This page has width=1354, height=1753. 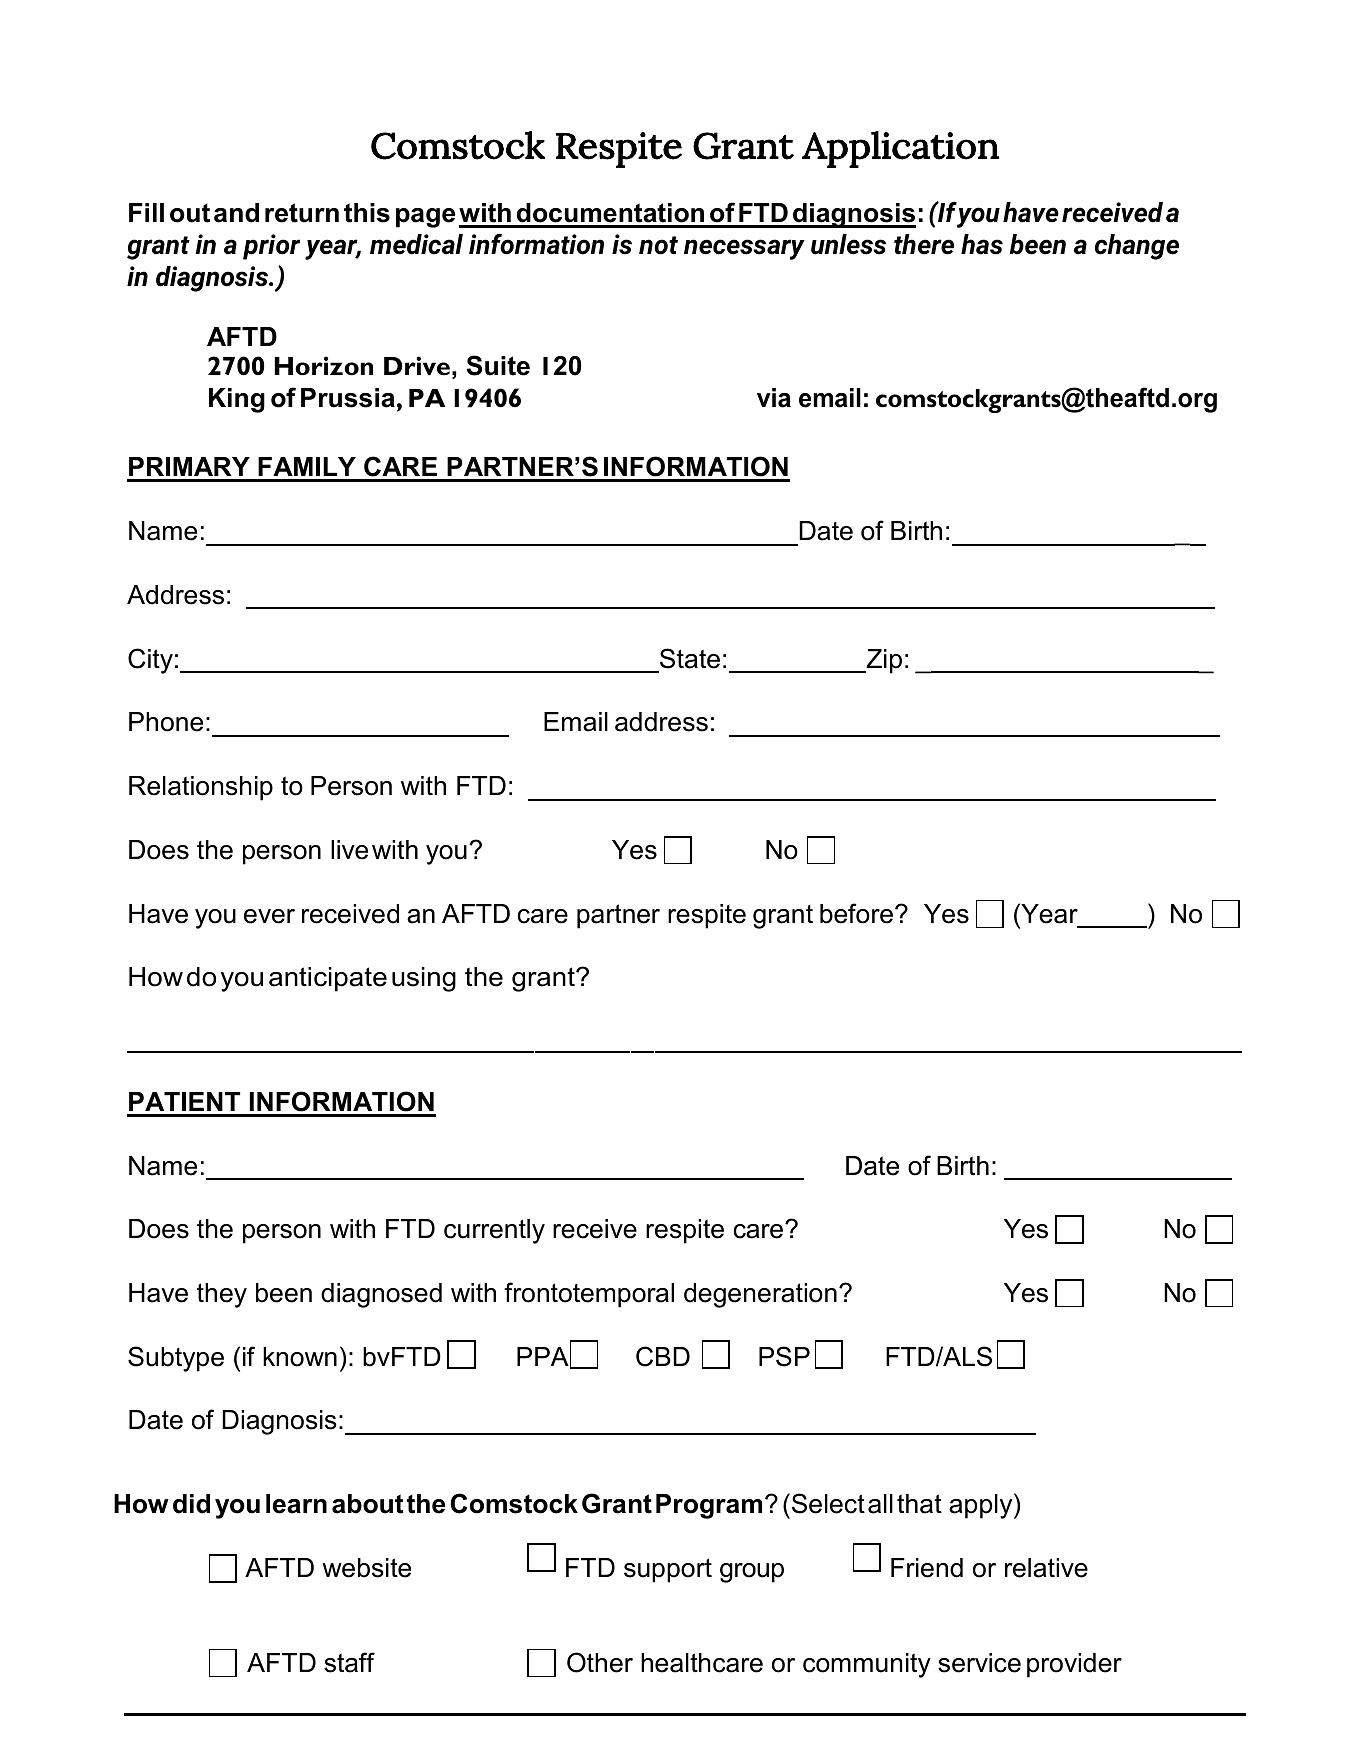 What do you see at coordinates (658, 245) in the page?
I see `not` at bounding box center [658, 245].
